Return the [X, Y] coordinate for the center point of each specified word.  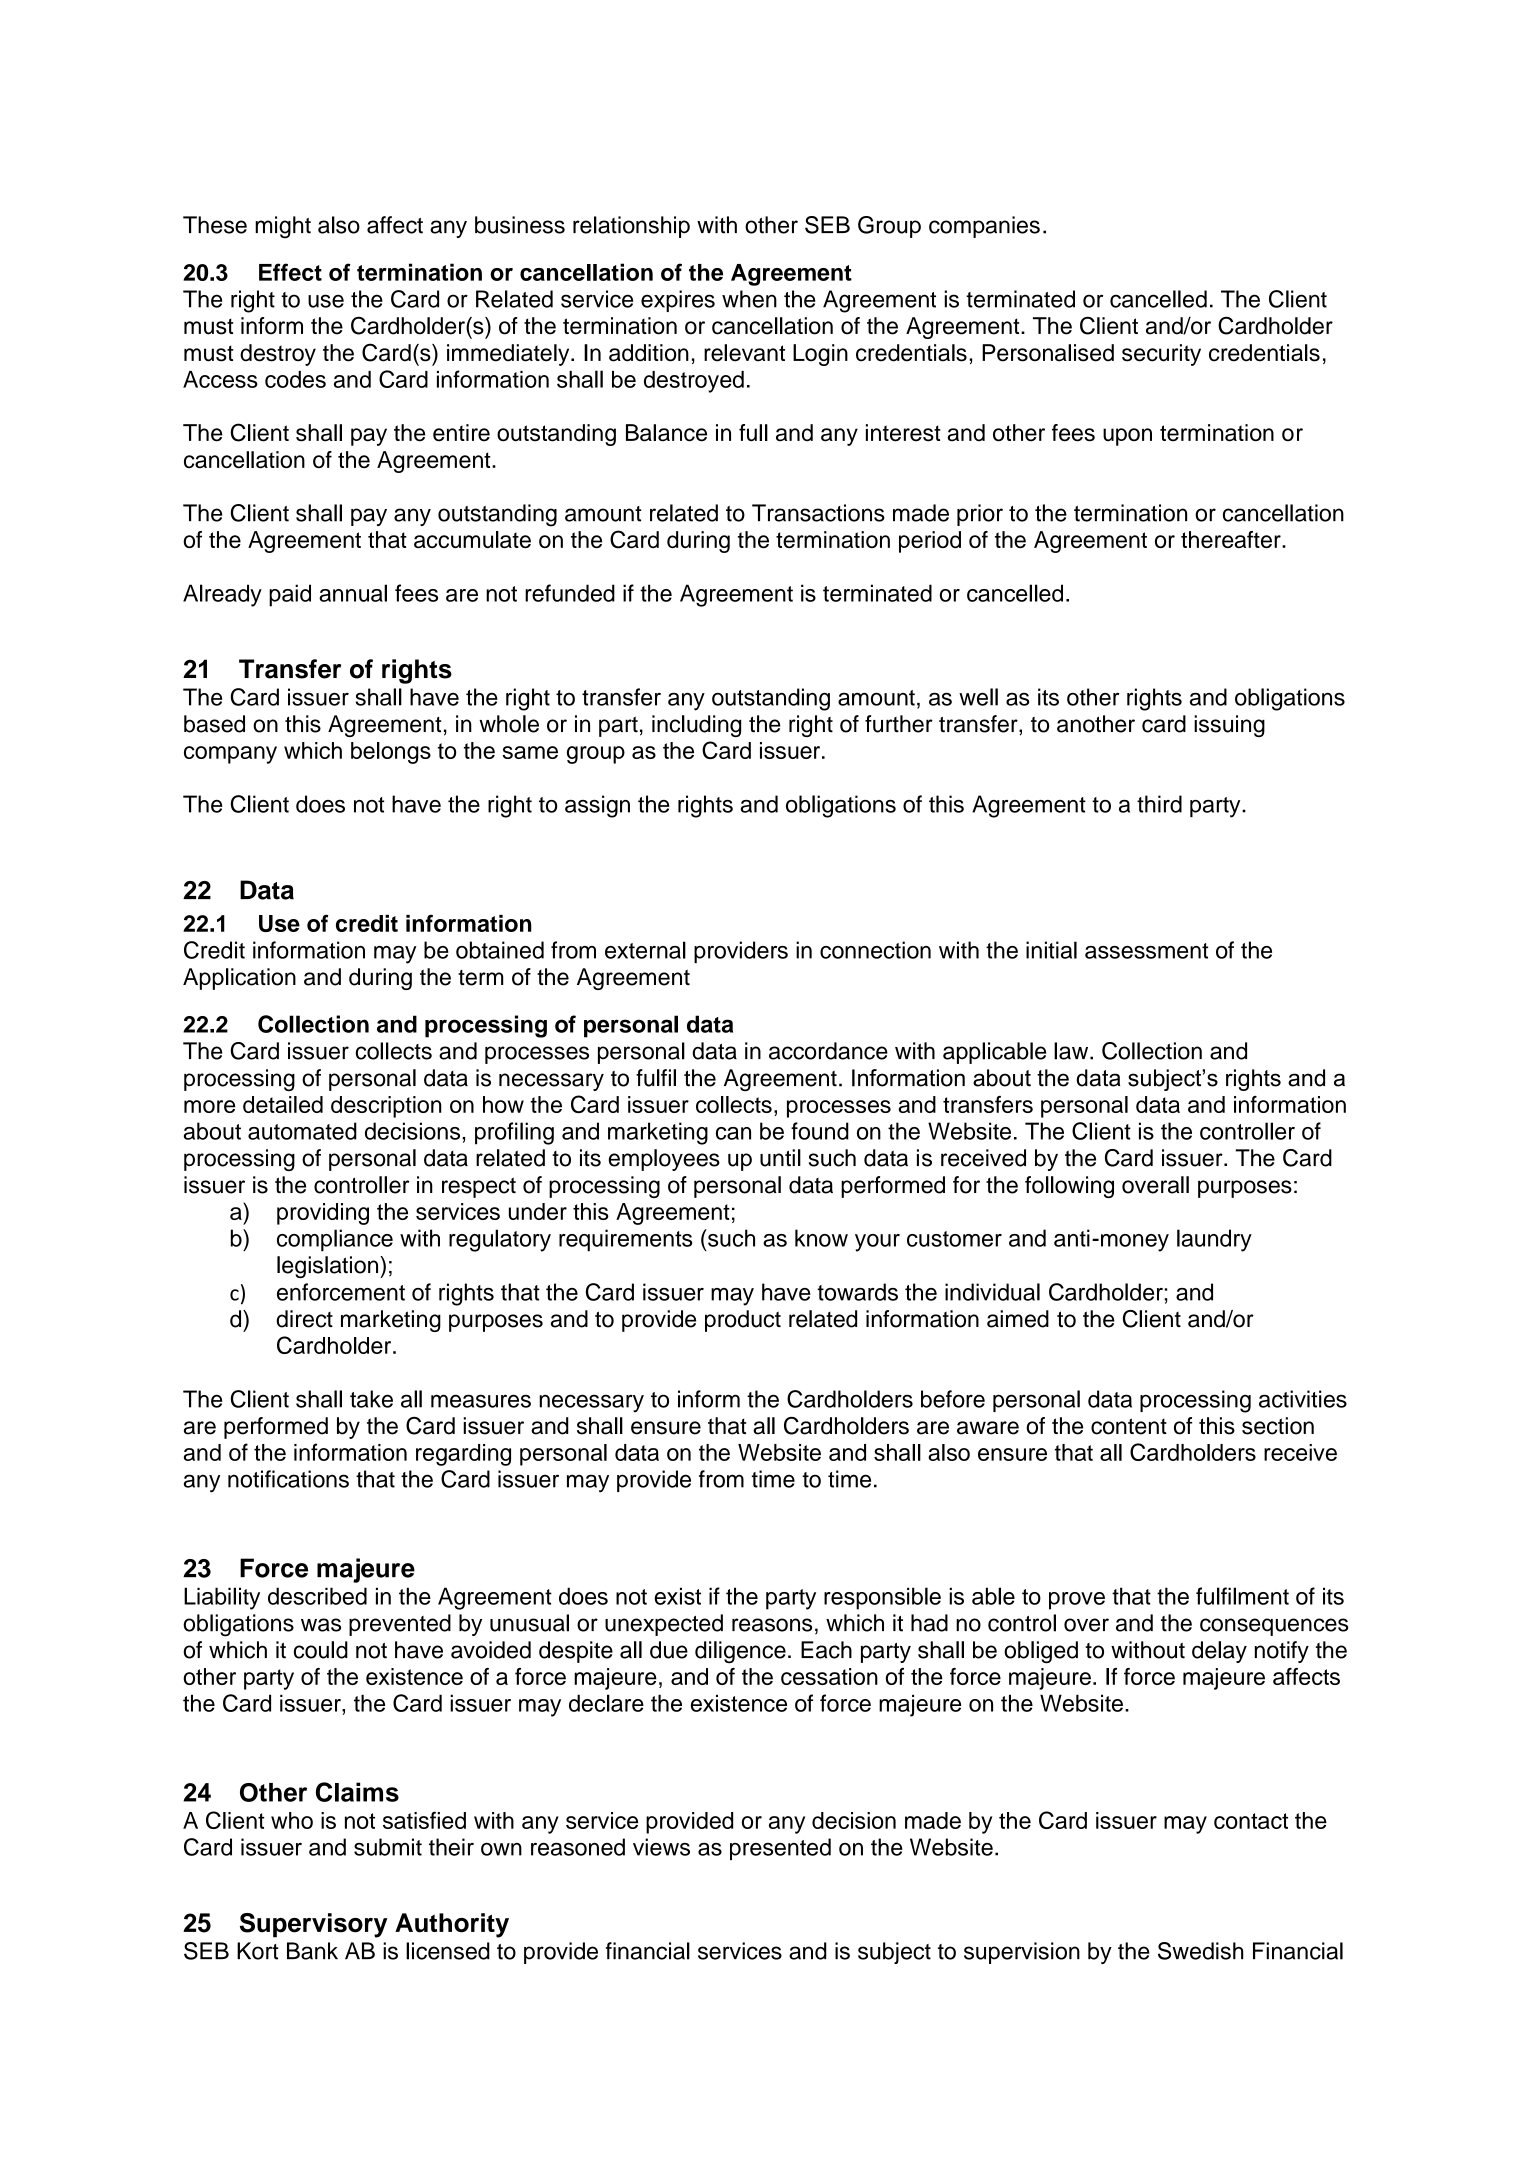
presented [780, 1849]
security [1161, 355]
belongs [391, 753]
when [749, 299]
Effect [290, 272]
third [1159, 804]
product [743, 1321]
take [371, 1399]
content [1129, 1426]
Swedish [1200, 1951]
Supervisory [313, 1925]
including [696, 726]
